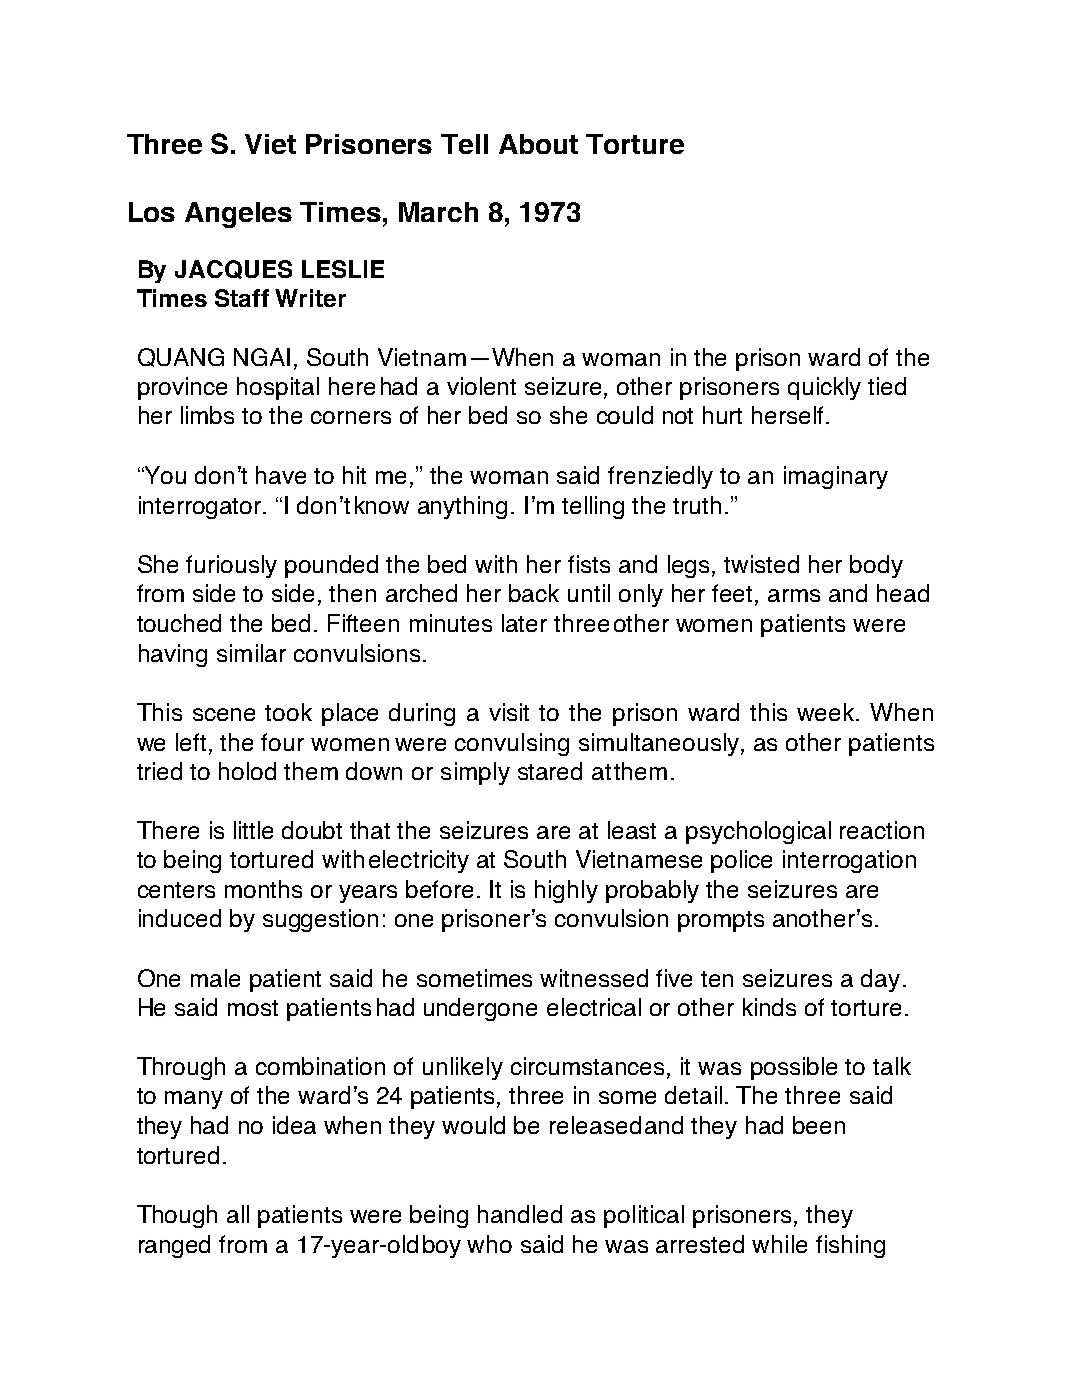  What do you see at coordinates (224, 714) in the screenshot?
I see `scene` at bounding box center [224, 714].
